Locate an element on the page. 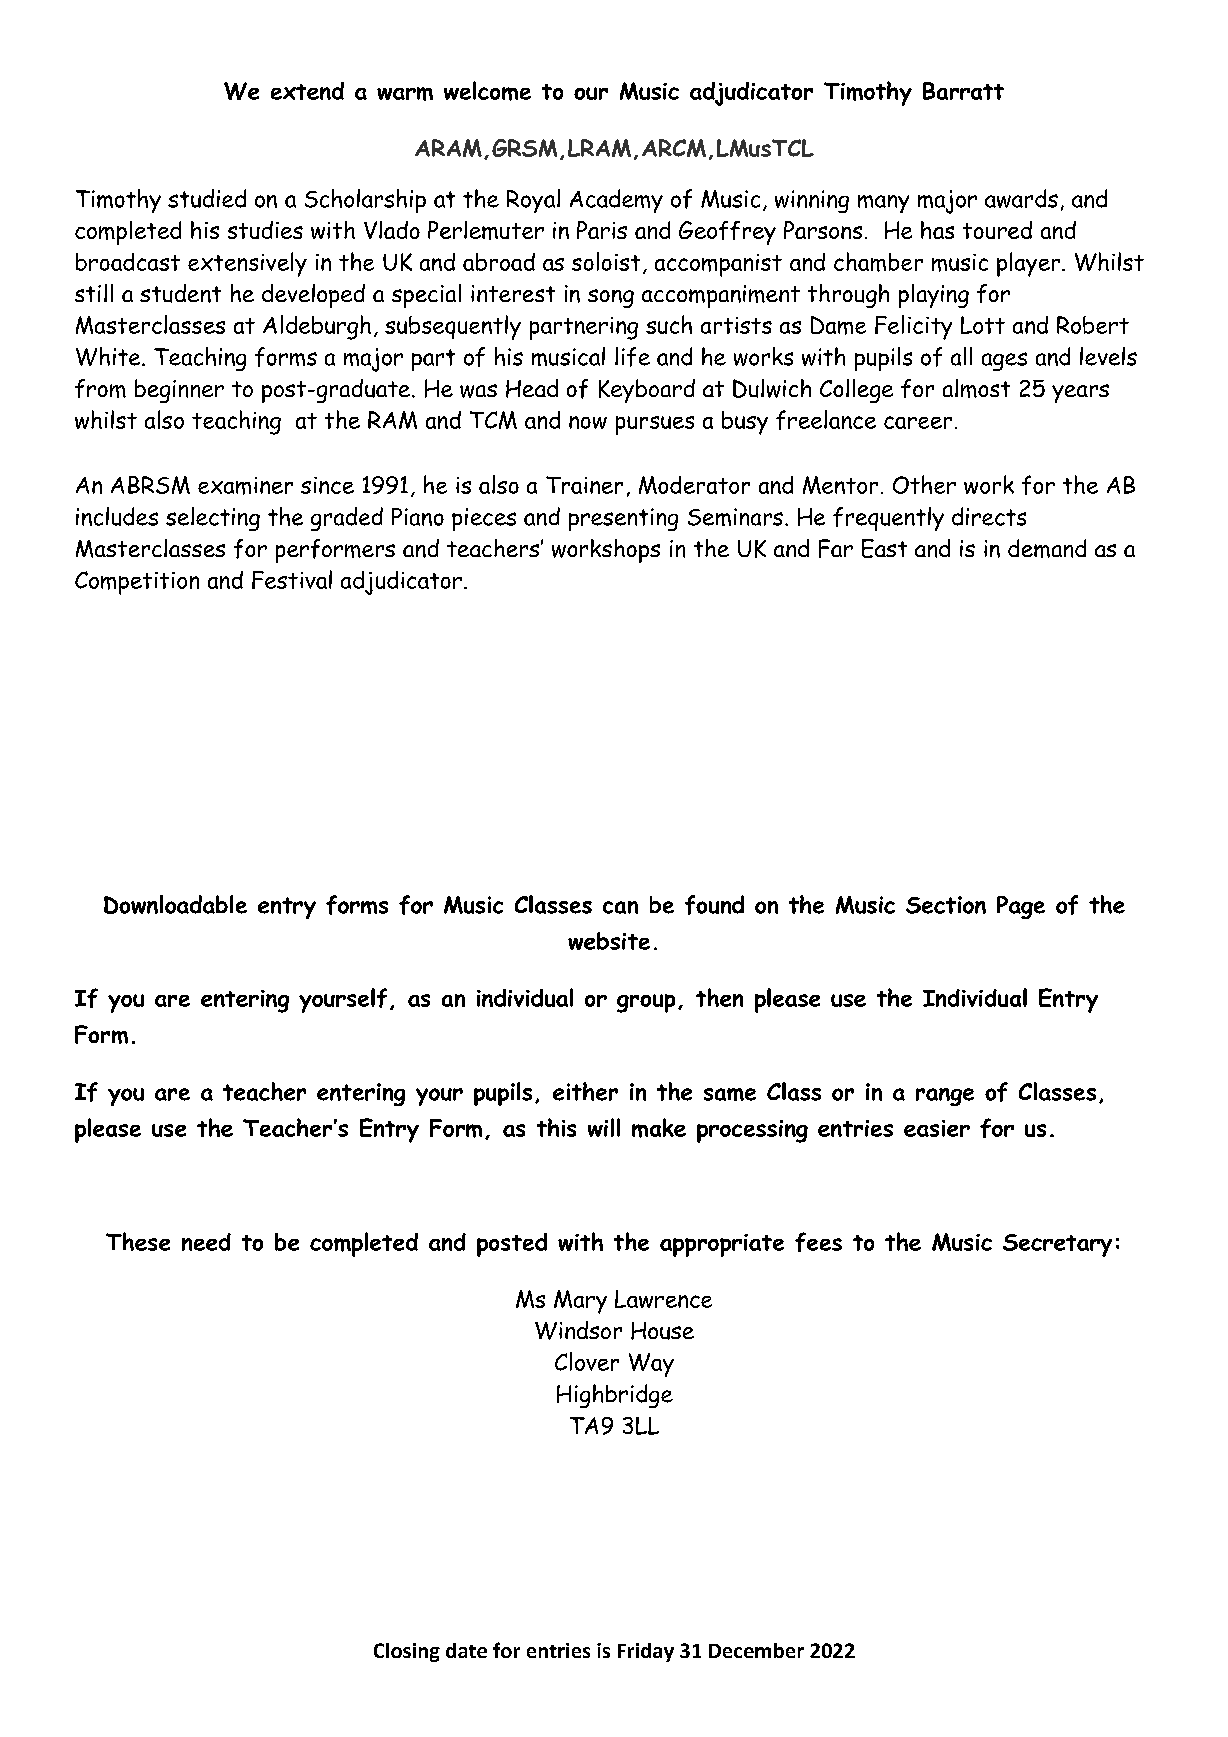 Image resolution: width=1228 pixels, height=1737 pixels. December is located at coordinates (756, 1650).
